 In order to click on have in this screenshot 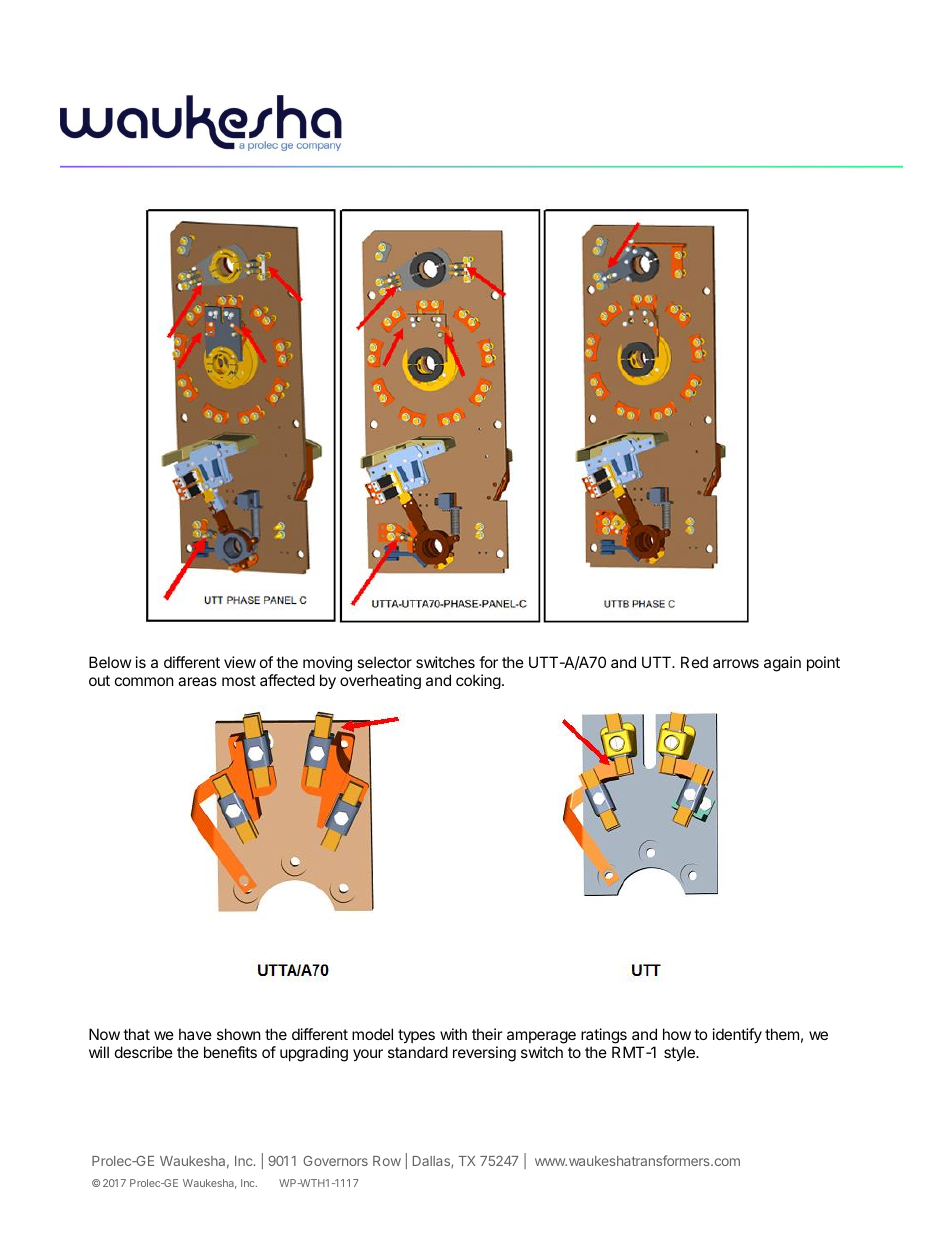, I will do `click(195, 1034)`.
